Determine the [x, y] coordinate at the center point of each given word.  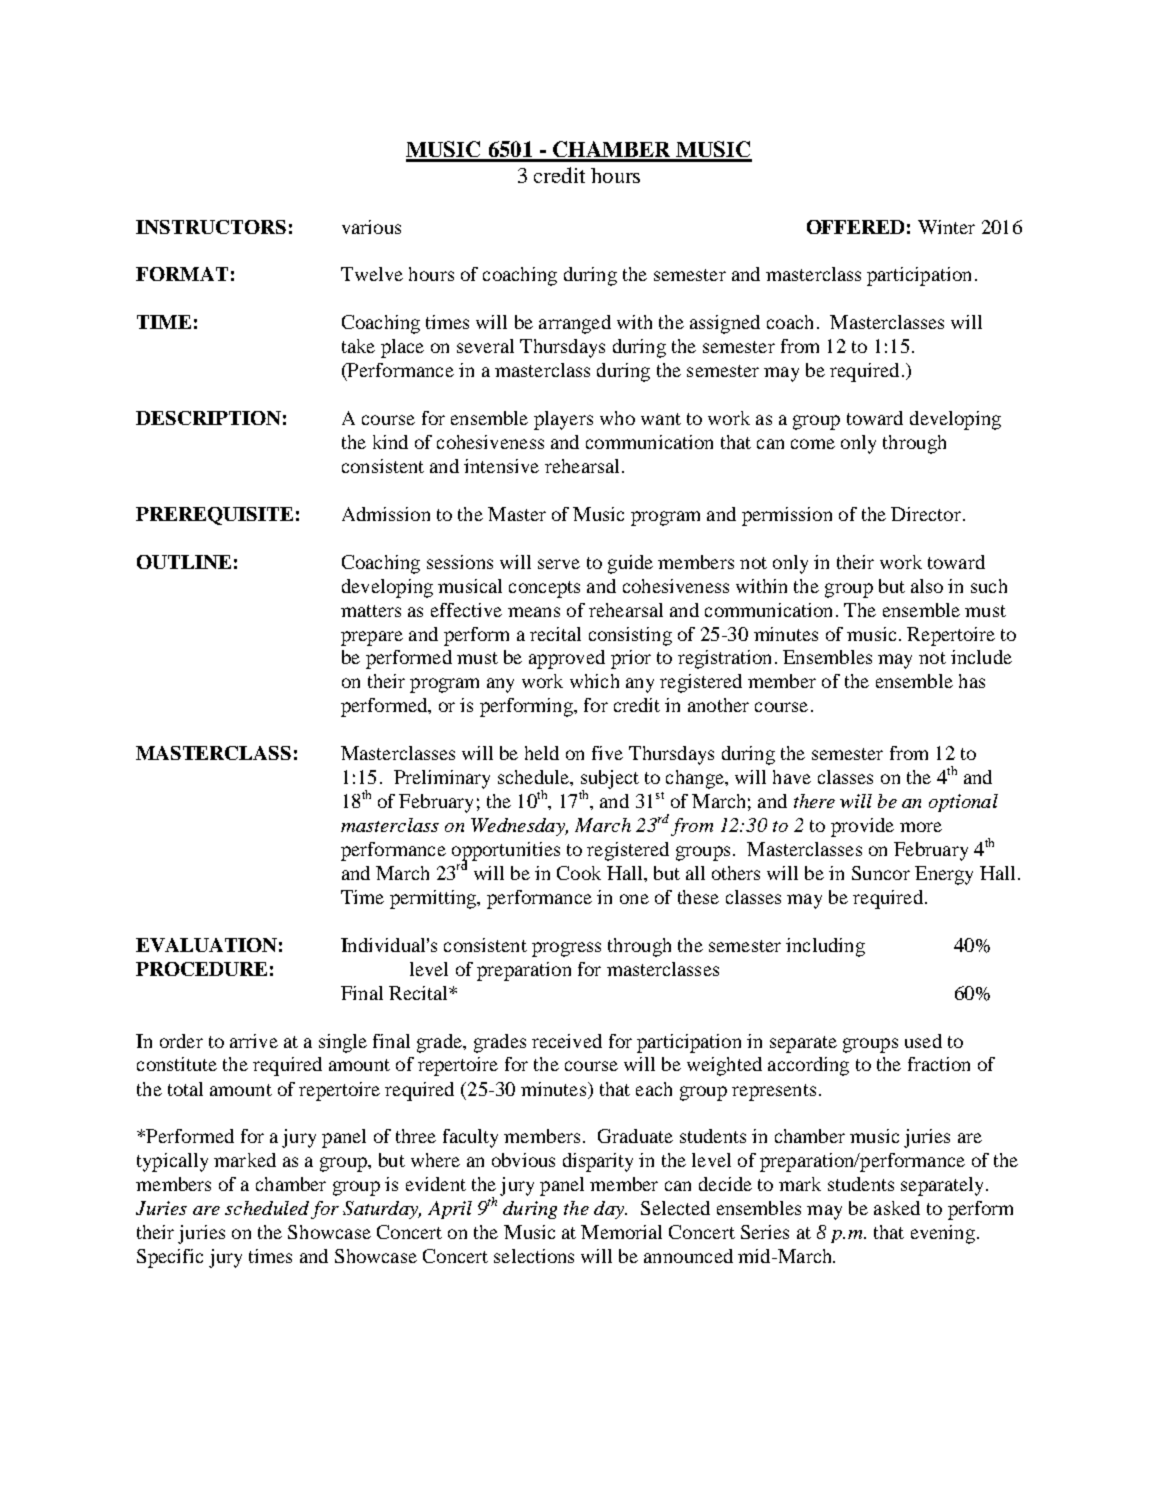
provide [862, 827]
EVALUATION [206, 945]
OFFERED [855, 227]
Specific [170, 1258]
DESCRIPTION [208, 418]
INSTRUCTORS [211, 227]
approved [567, 659]
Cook [579, 873]
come [813, 444]
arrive [254, 1041]
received [567, 1041]
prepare [372, 638]
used [923, 1041]
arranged [575, 324]
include [981, 657]
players [563, 420]
